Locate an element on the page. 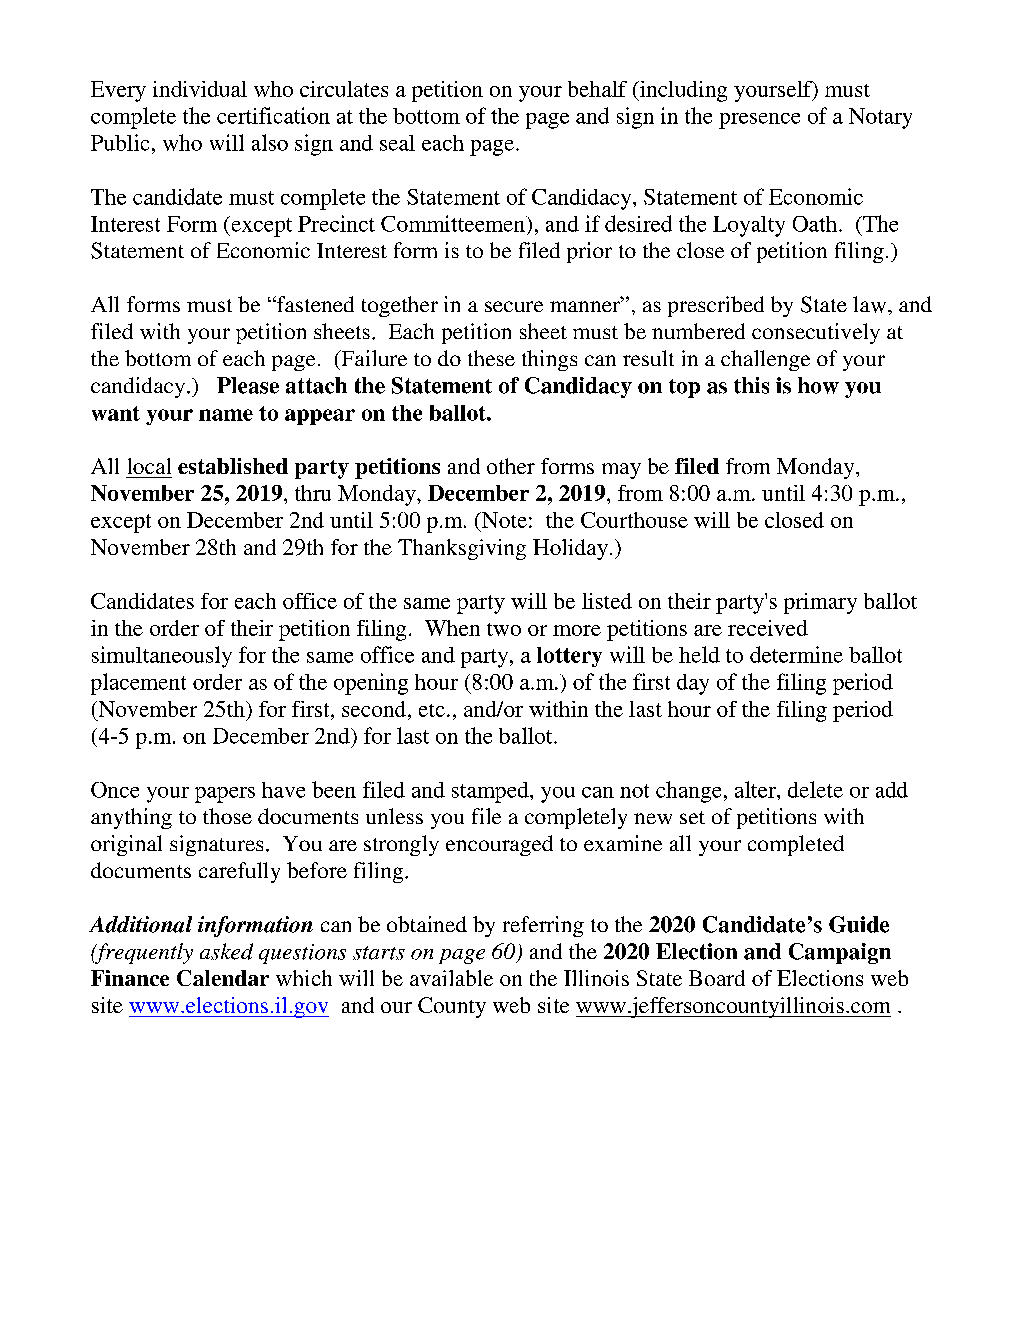  established is located at coordinates (233, 466).
